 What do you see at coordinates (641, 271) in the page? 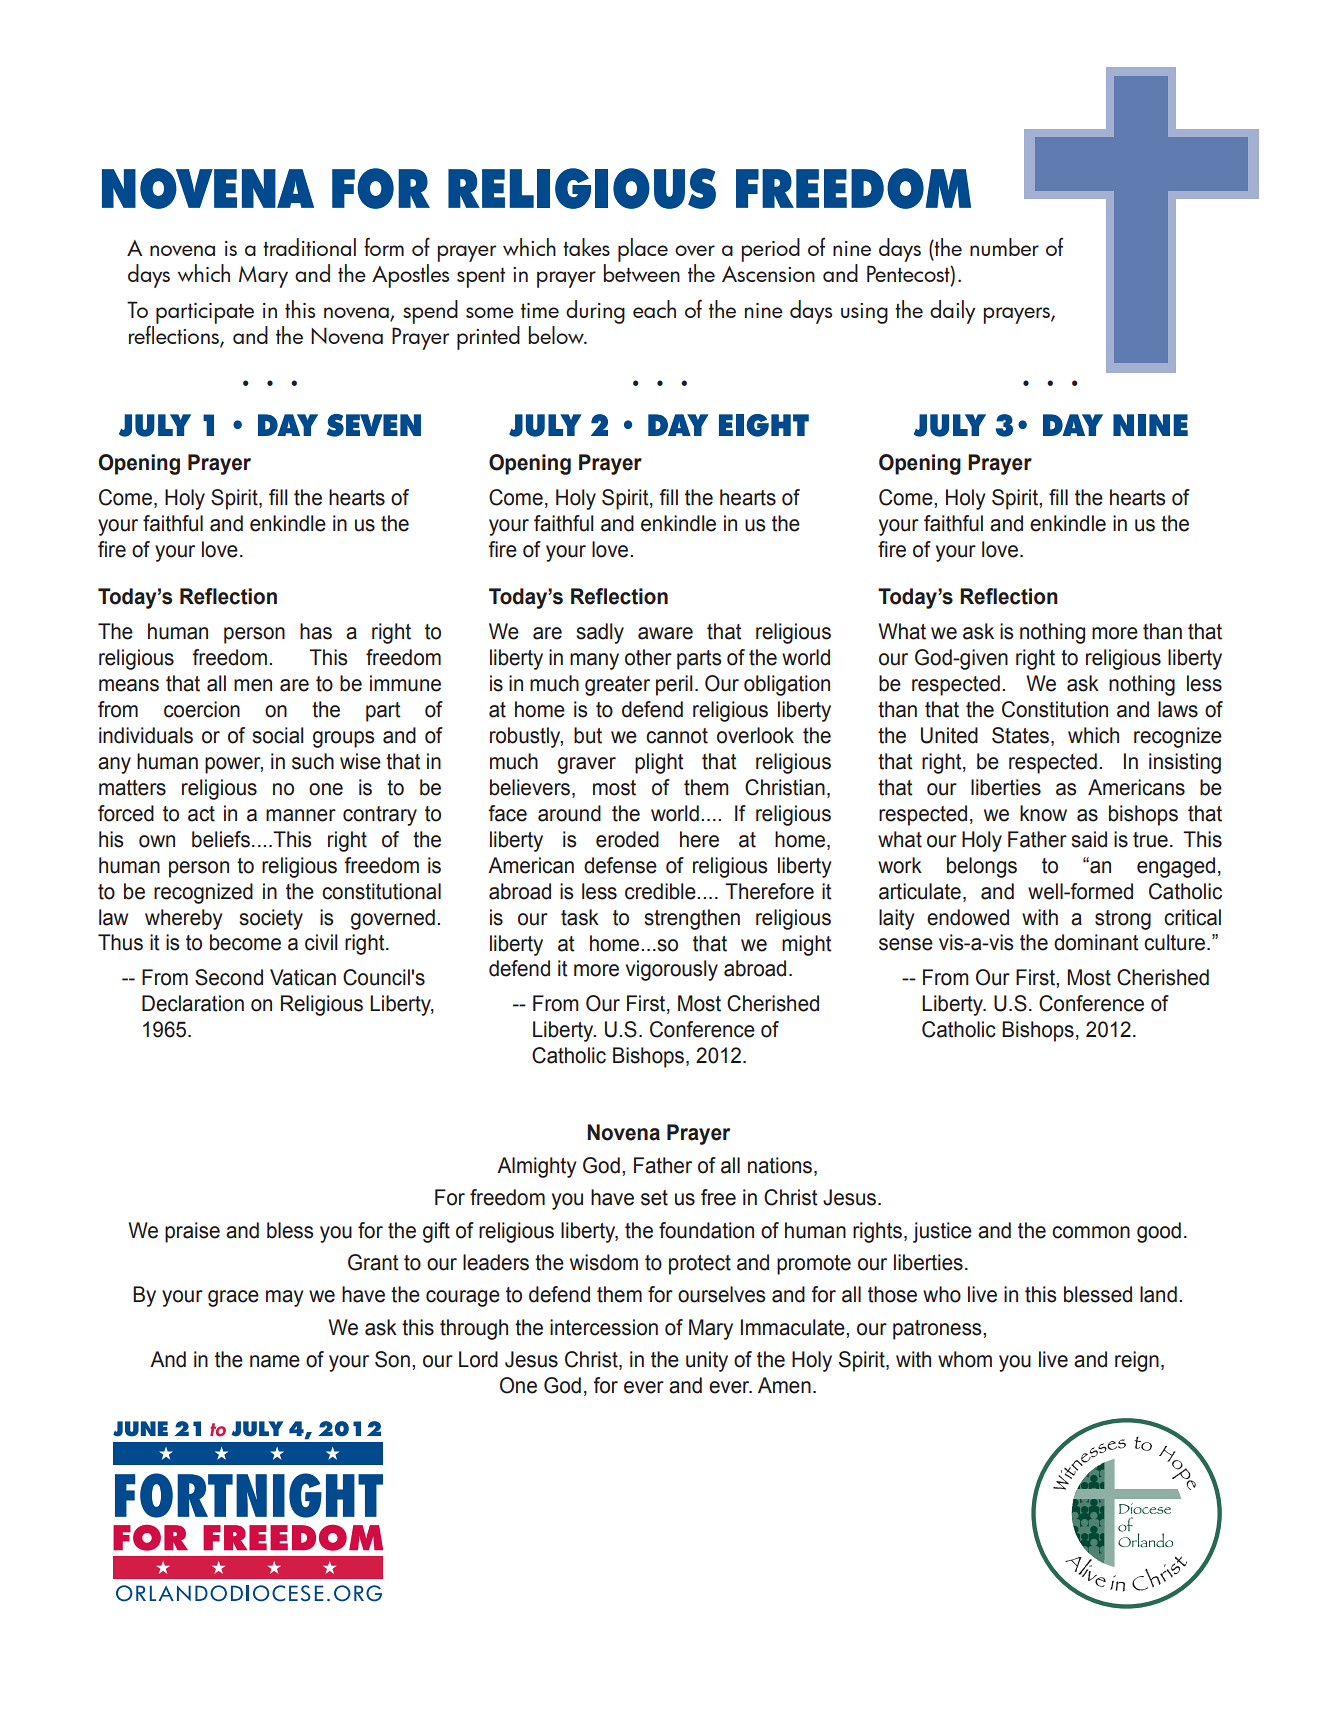
I see `between` at bounding box center [641, 271].
